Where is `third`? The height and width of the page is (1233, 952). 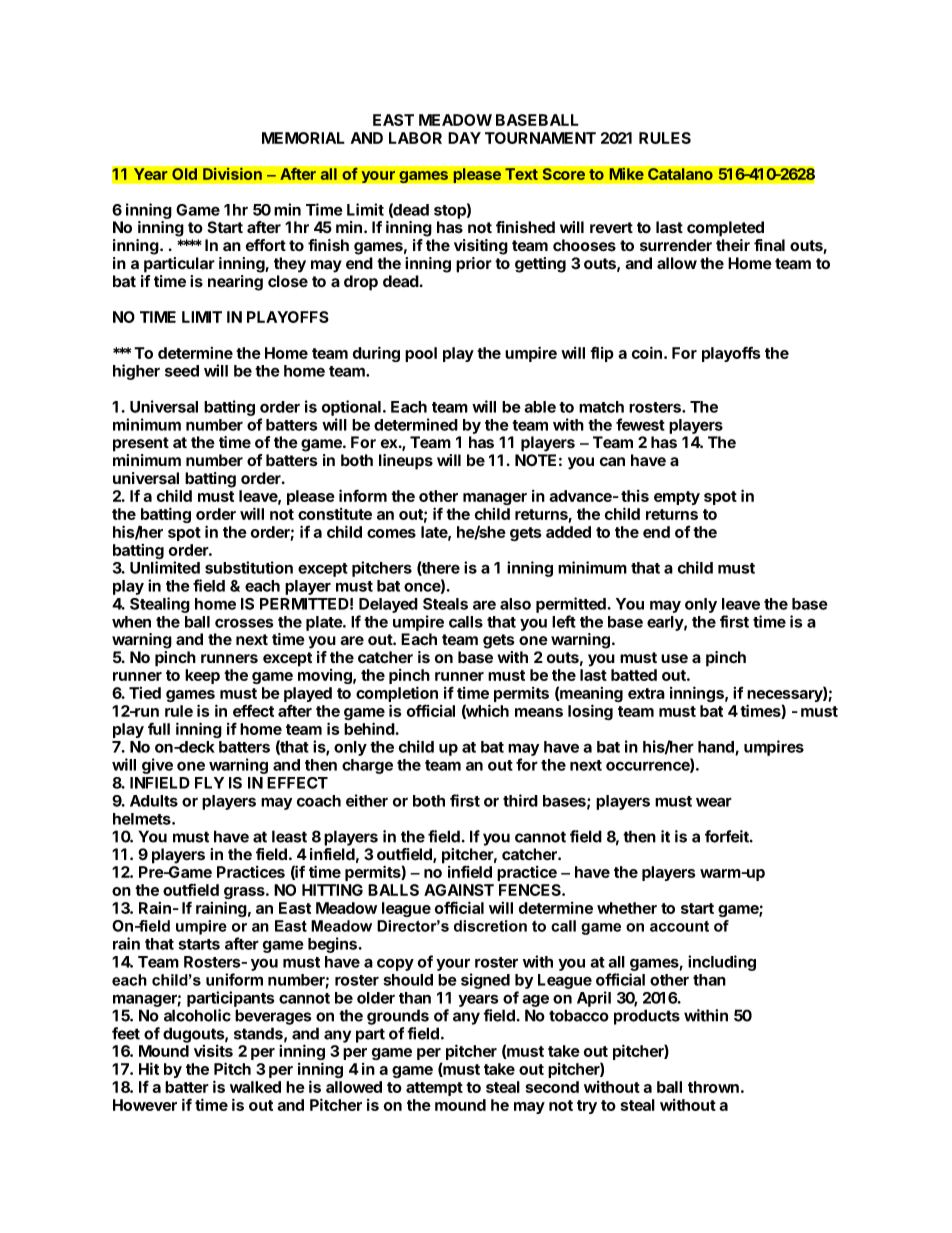
third is located at coordinates (520, 800).
